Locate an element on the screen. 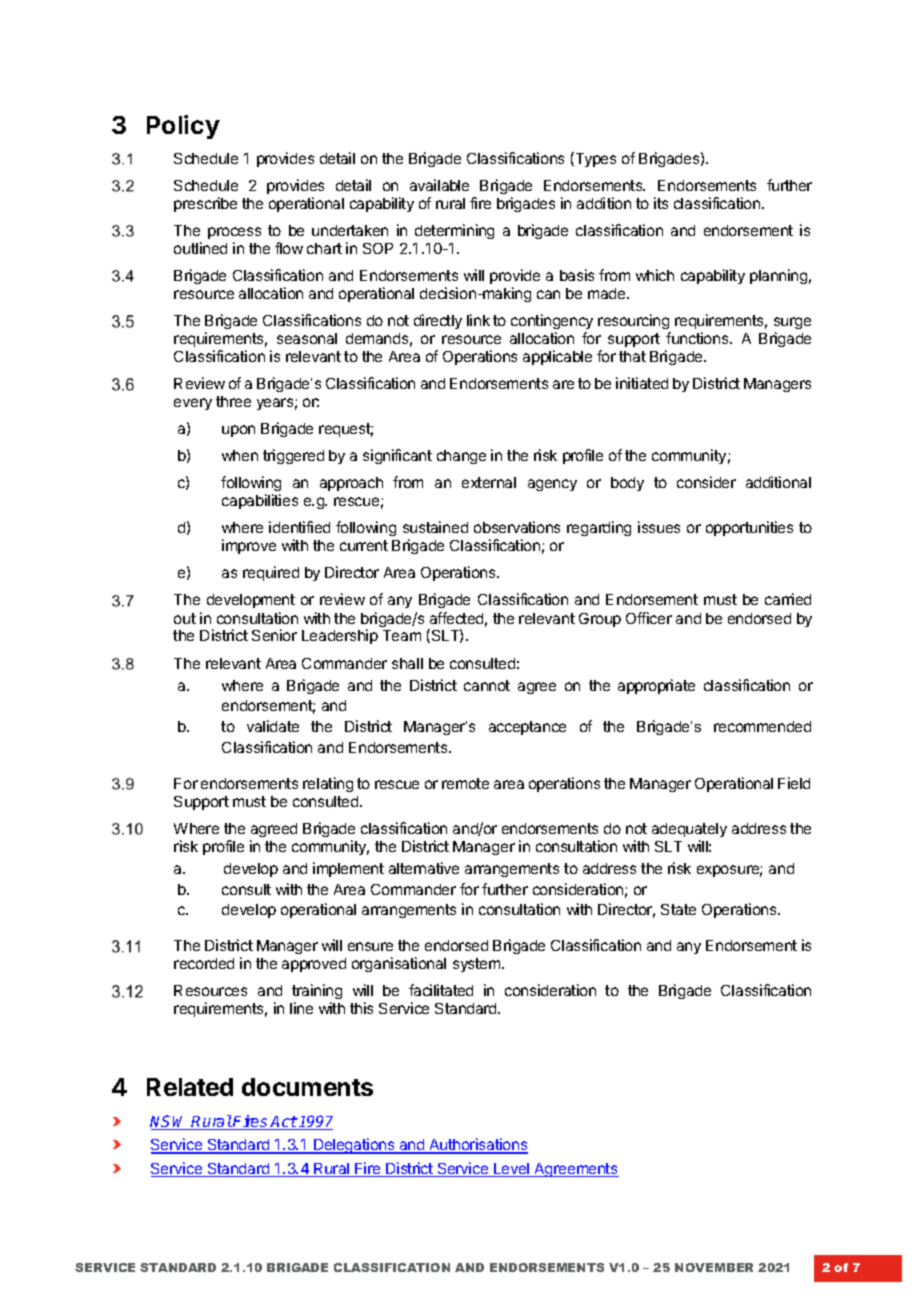 This screenshot has width=924, height=1308. cannot is located at coordinates (487, 685).
